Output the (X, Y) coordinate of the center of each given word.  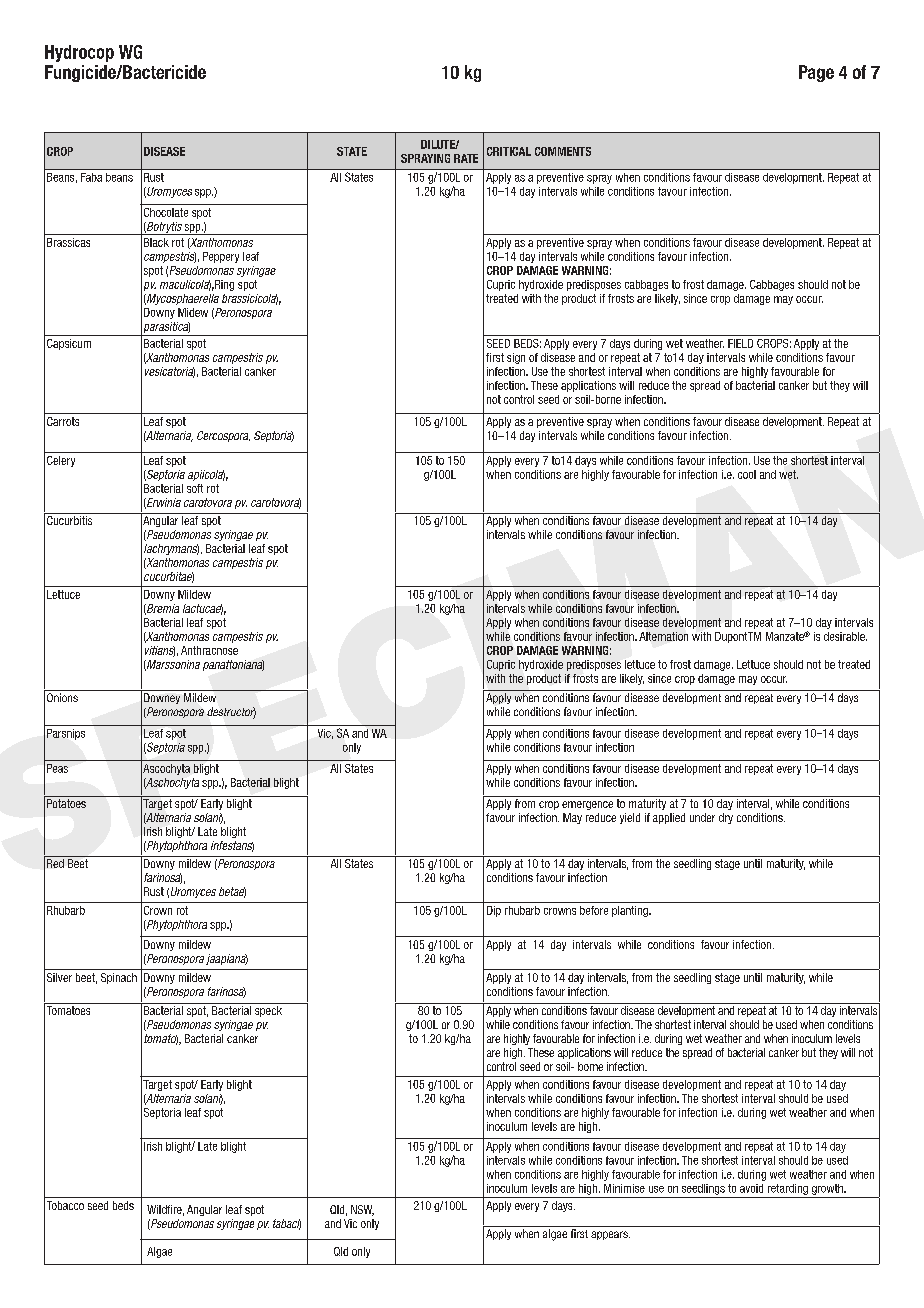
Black (156, 242)
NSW (362, 1210)
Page (816, 73)
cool (747, 474)
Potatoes (66, 803)
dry (726, 818)
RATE (466, 158)
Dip (494, 911)
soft (195, 488)
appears (610, 1235)
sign (516, 358)
